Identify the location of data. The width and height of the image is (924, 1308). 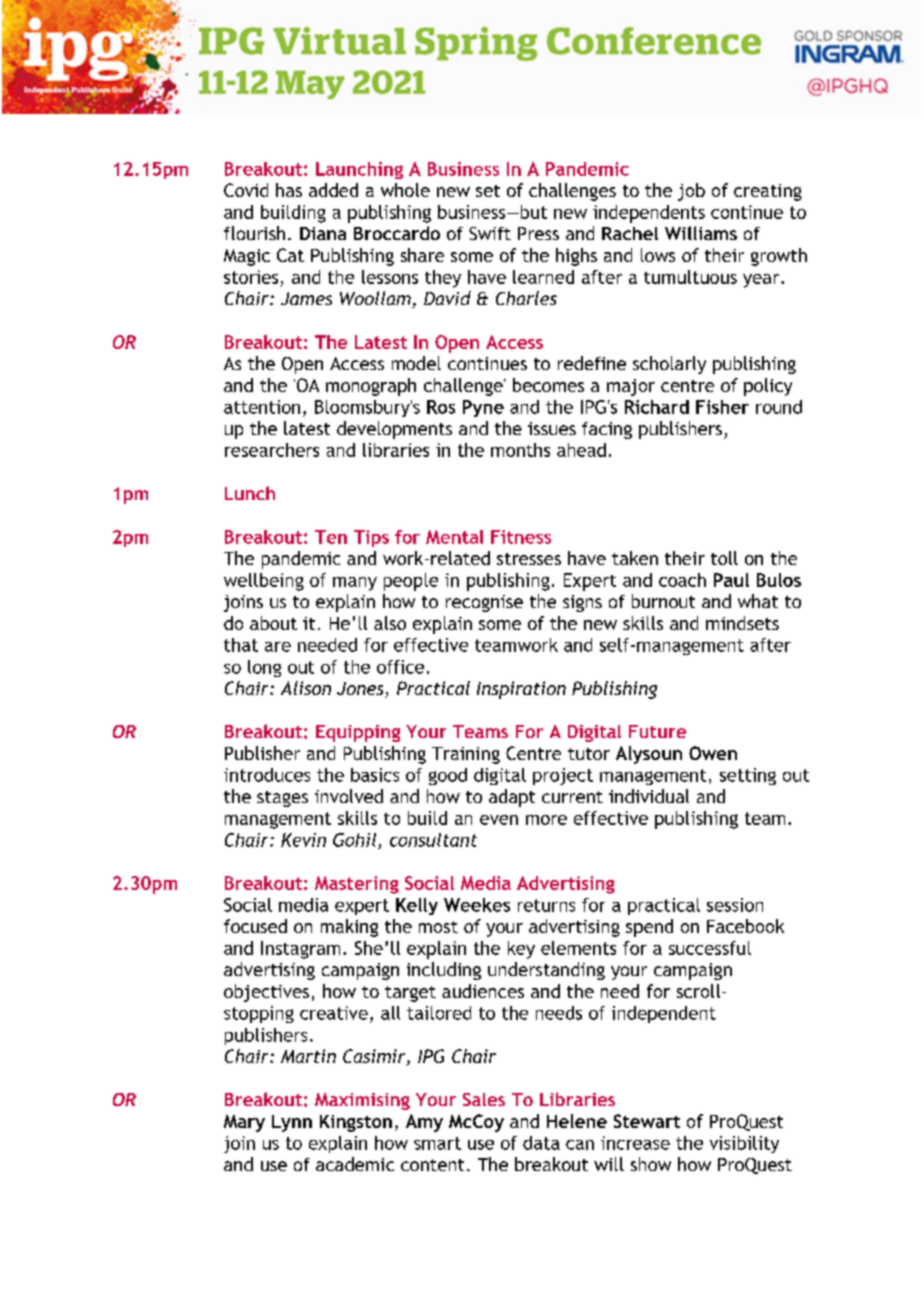
(541, 1143).
